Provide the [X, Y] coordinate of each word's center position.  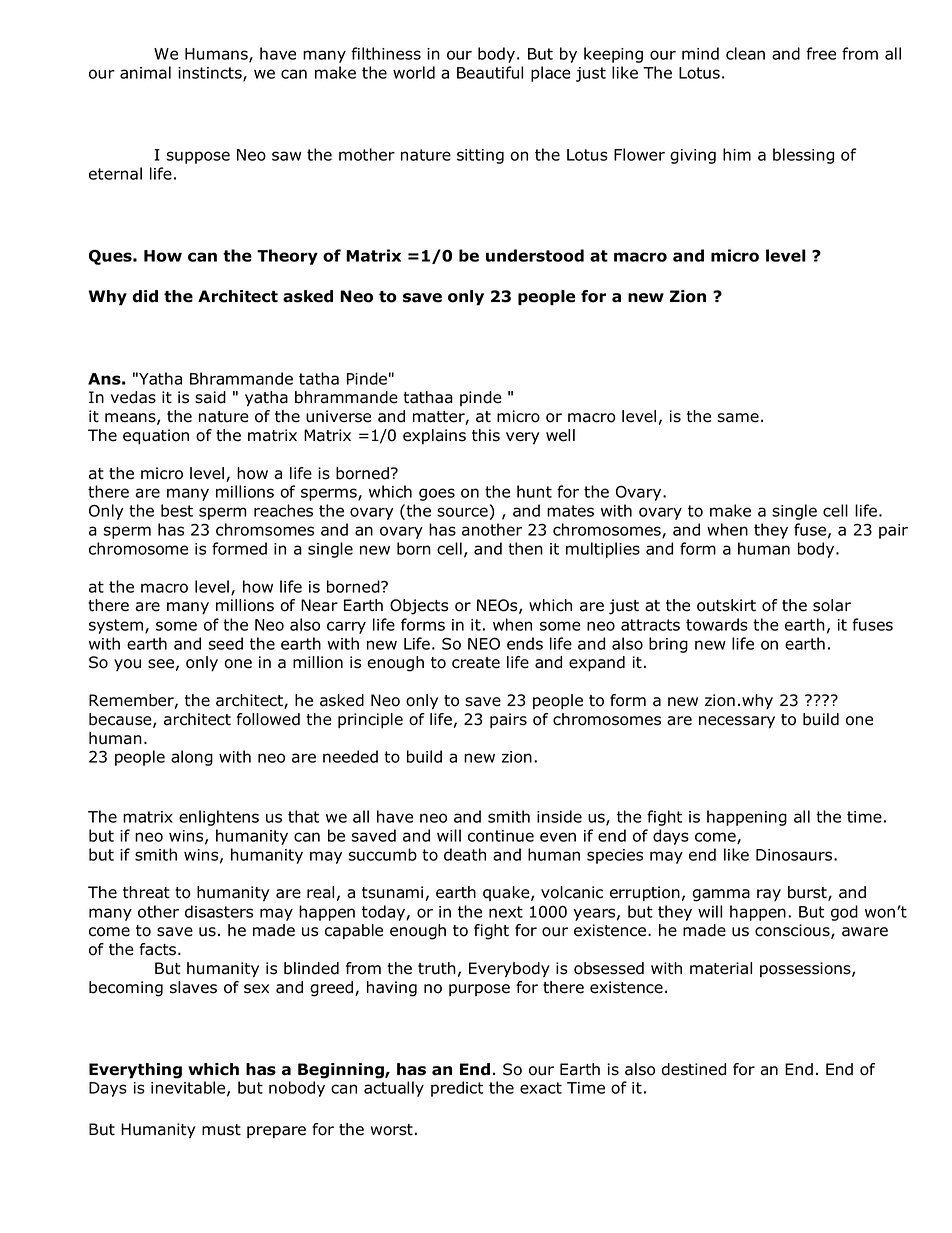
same [738, 418]
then [525, 548]
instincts [211, 74]
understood [535, 255]
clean [745, 53]
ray [769, 895]
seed [225, 643]
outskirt [726, 605]
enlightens [219, 818]
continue [501, 836]
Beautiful [490, 72]
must [221, 1130]
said [210, 397]
